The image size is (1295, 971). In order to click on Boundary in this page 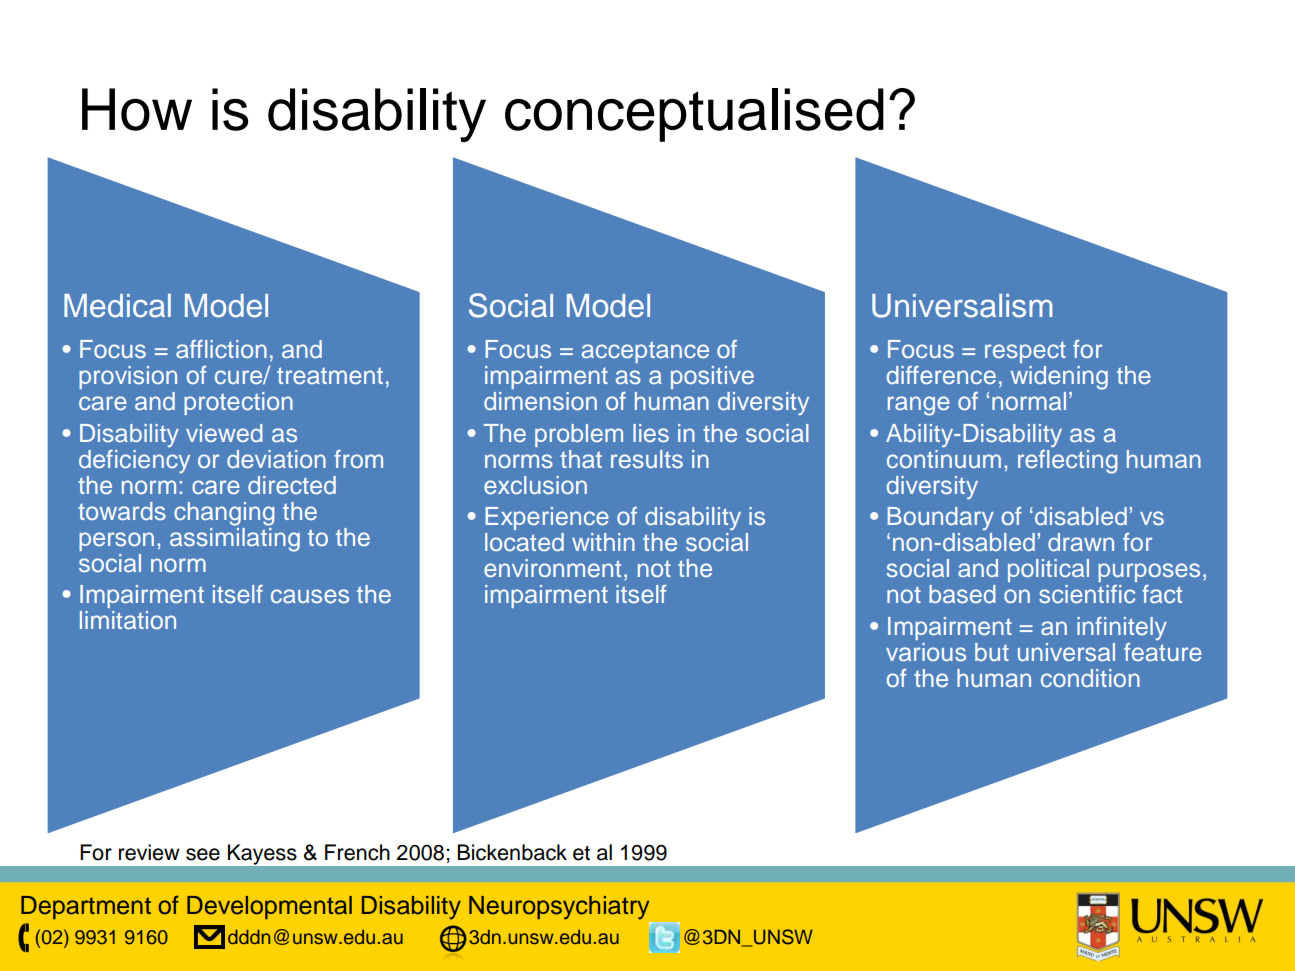, I will do `click(941, 518)`.
